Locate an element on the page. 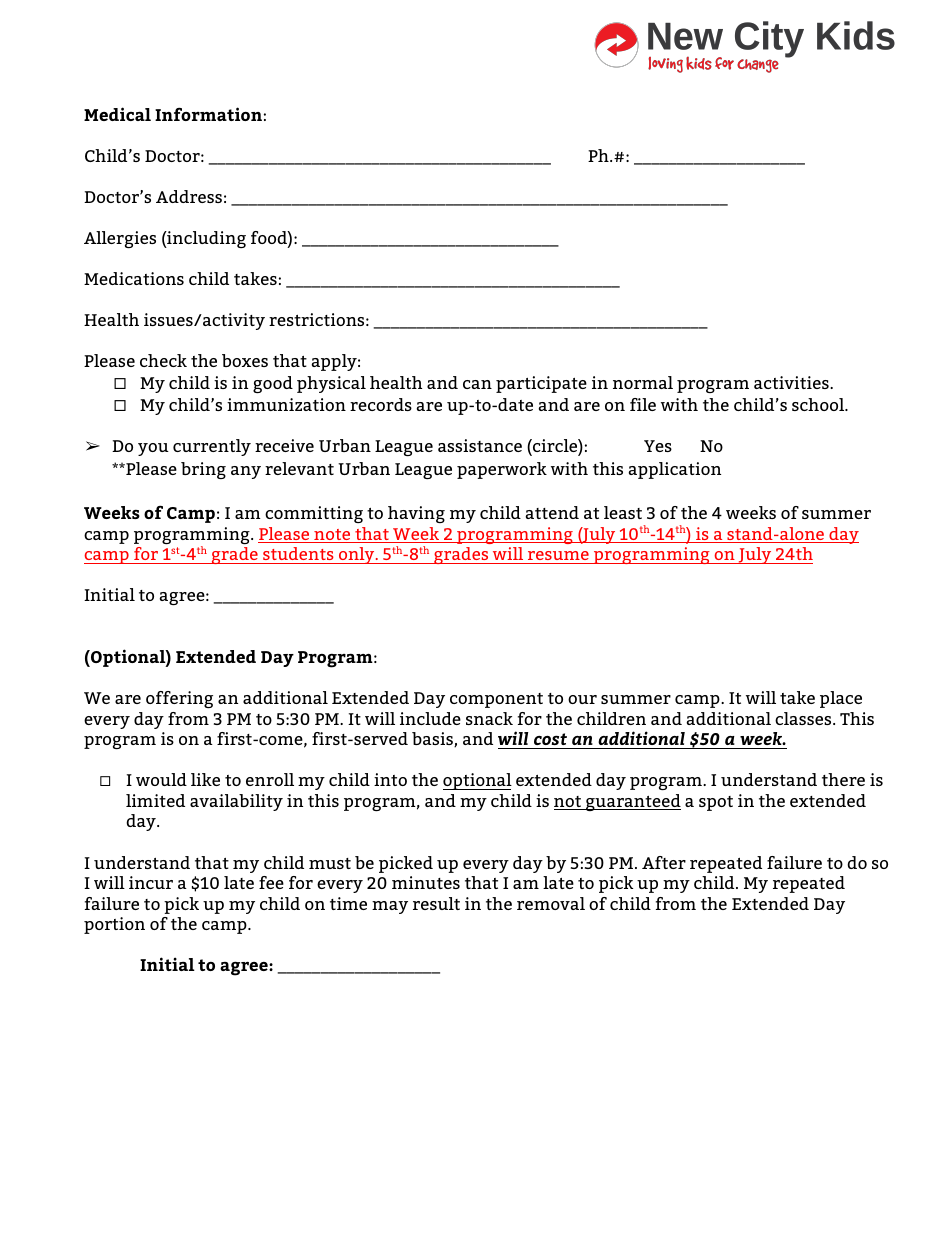  Information is located at coordinates (208, 114).
